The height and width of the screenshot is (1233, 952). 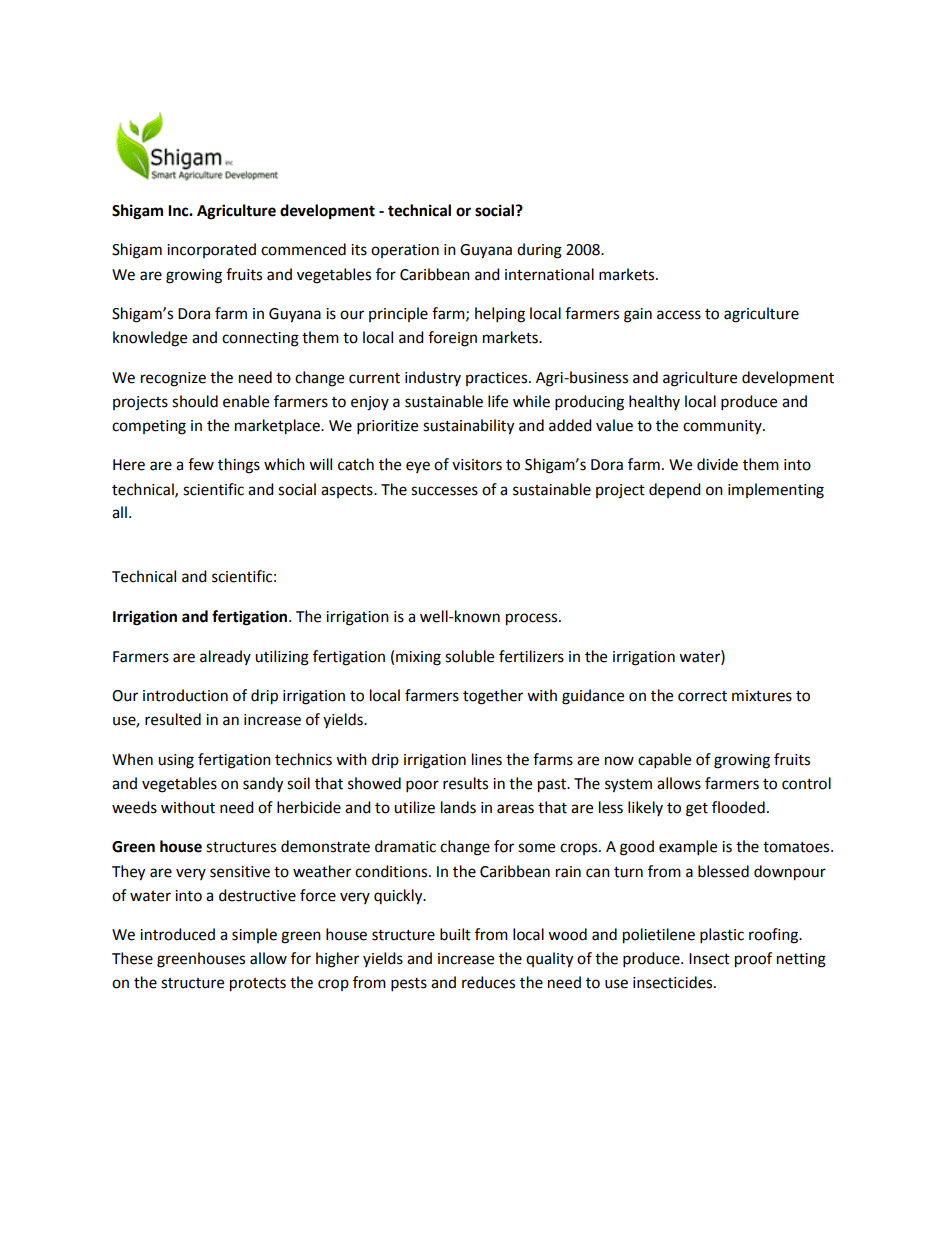 What do you see at coordinates (195, 401) in the screenshot?
I see `should` at bounding box center [195, 401].
